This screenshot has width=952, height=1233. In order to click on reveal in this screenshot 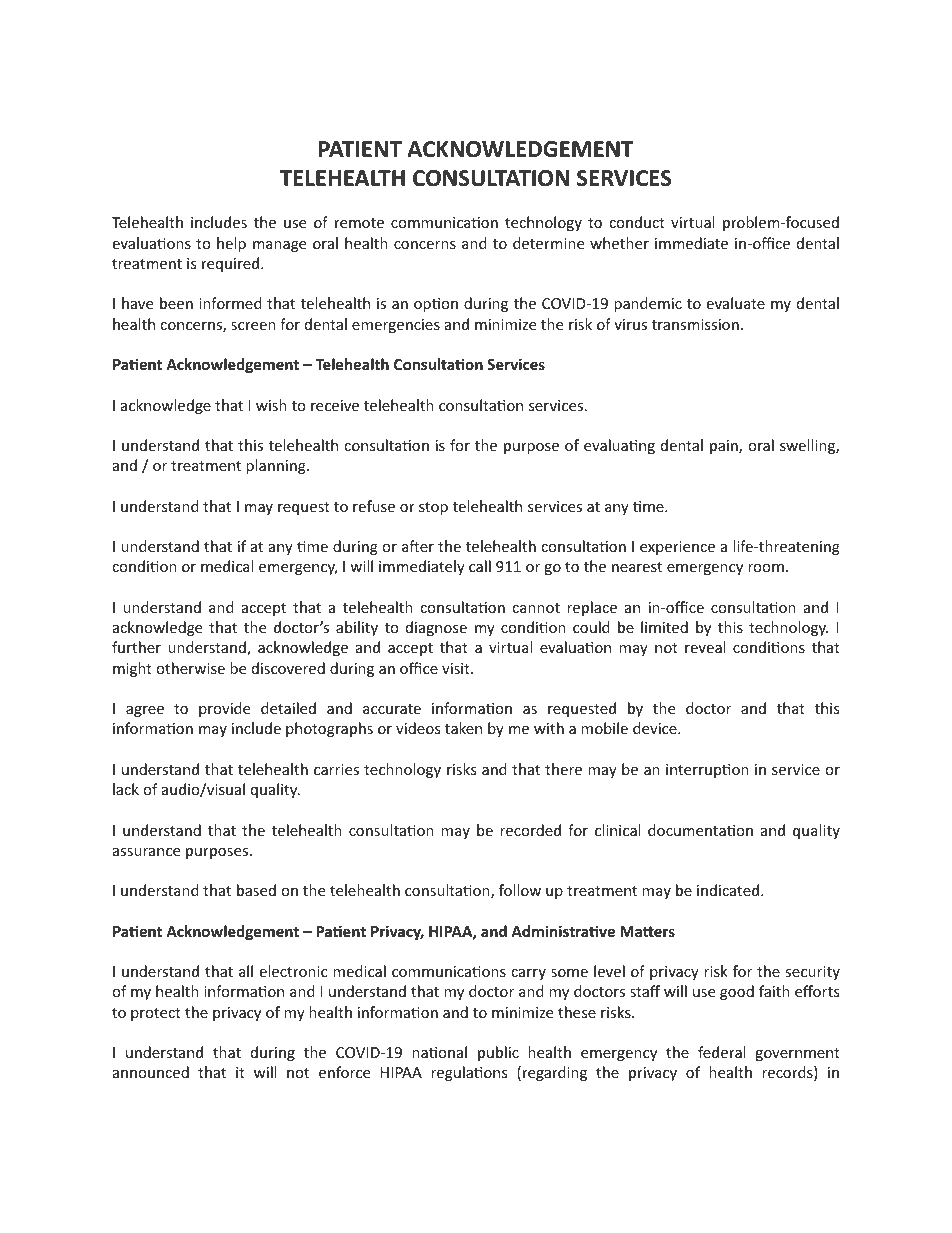, I will do `click(705, 647)`.
